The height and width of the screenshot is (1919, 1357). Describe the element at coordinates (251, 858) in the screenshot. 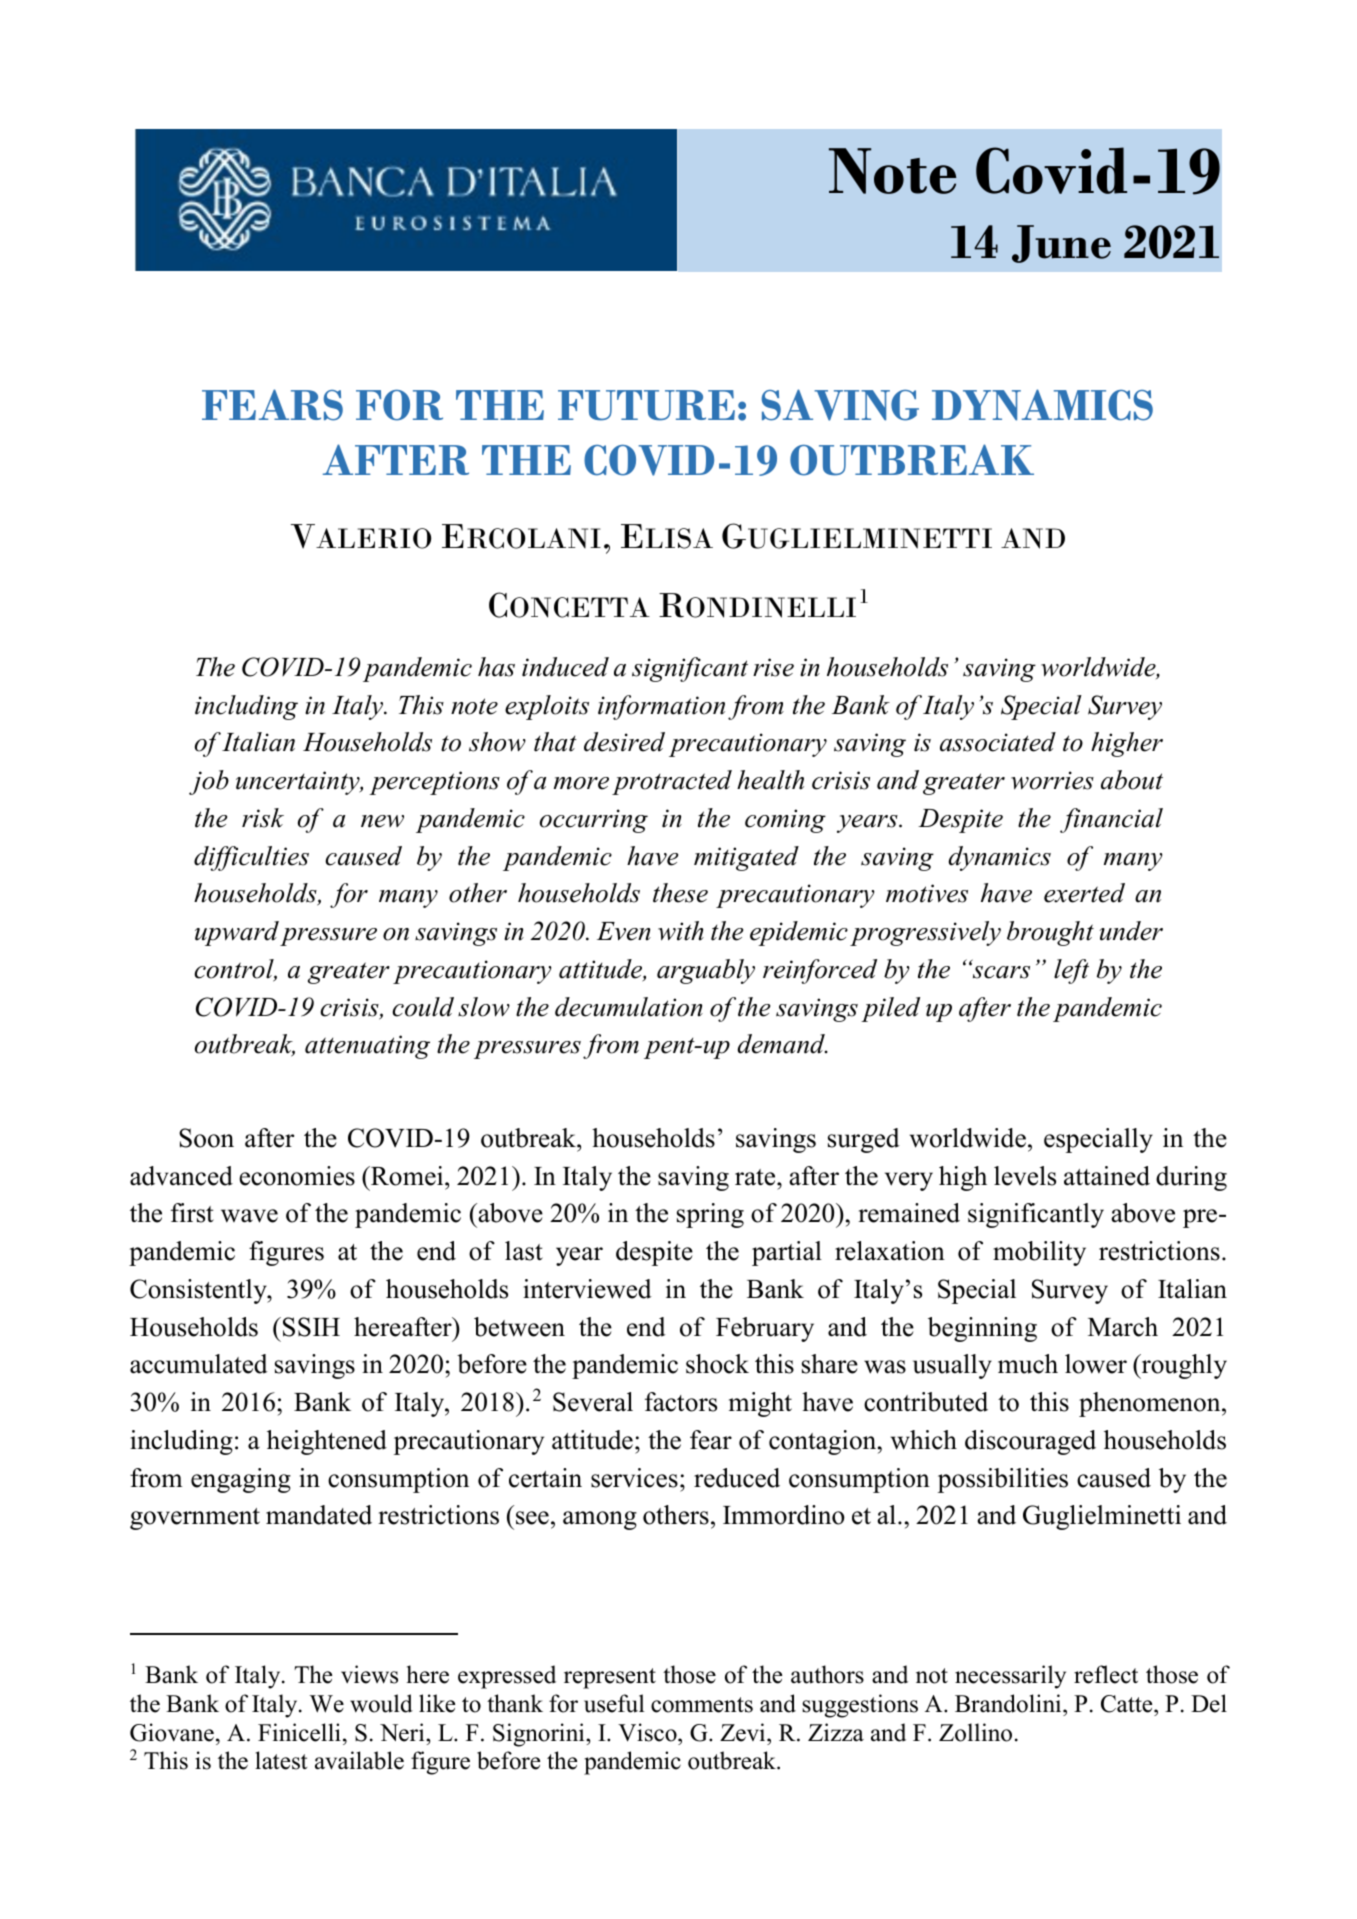

I see `difficulties` at that location.
